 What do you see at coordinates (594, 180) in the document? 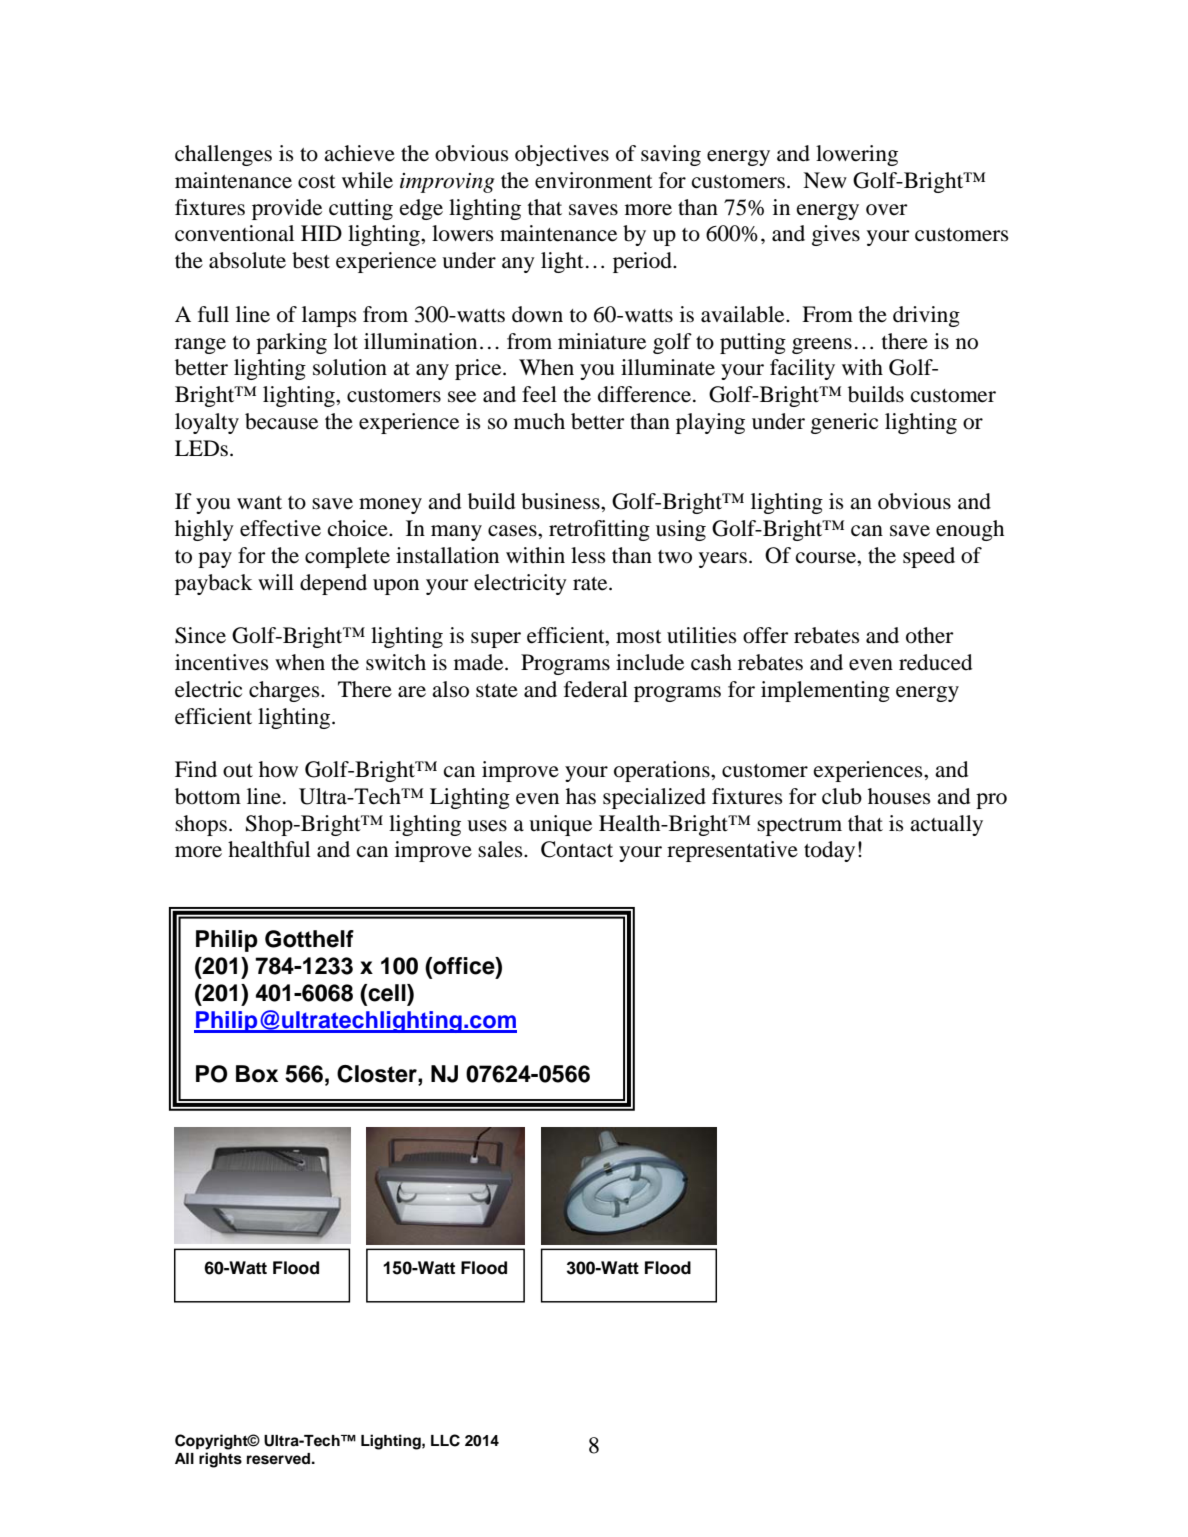
I see `environment` at bounding box center [594, 180].
